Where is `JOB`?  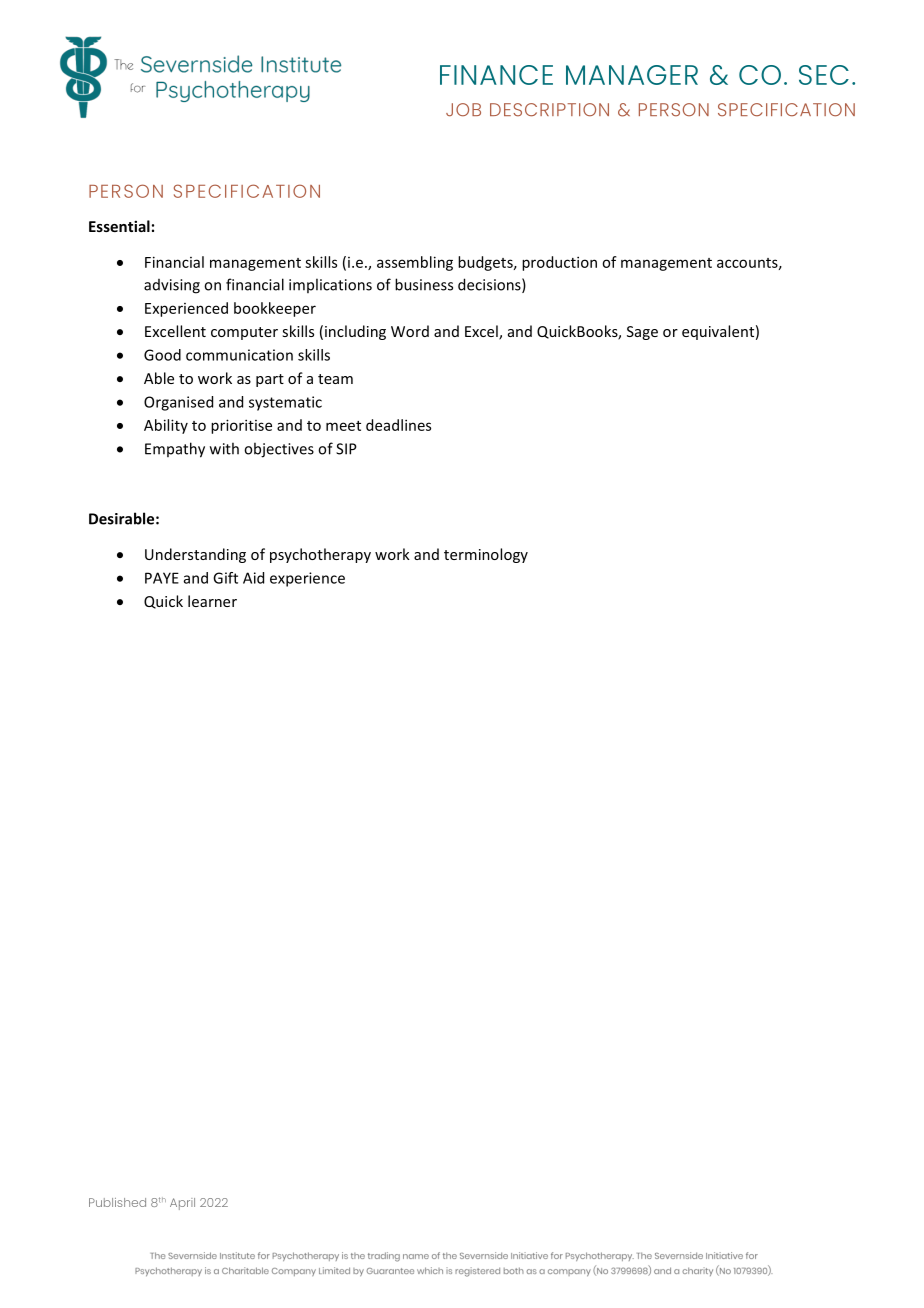 JOB is located at coordinates (463, 109).
